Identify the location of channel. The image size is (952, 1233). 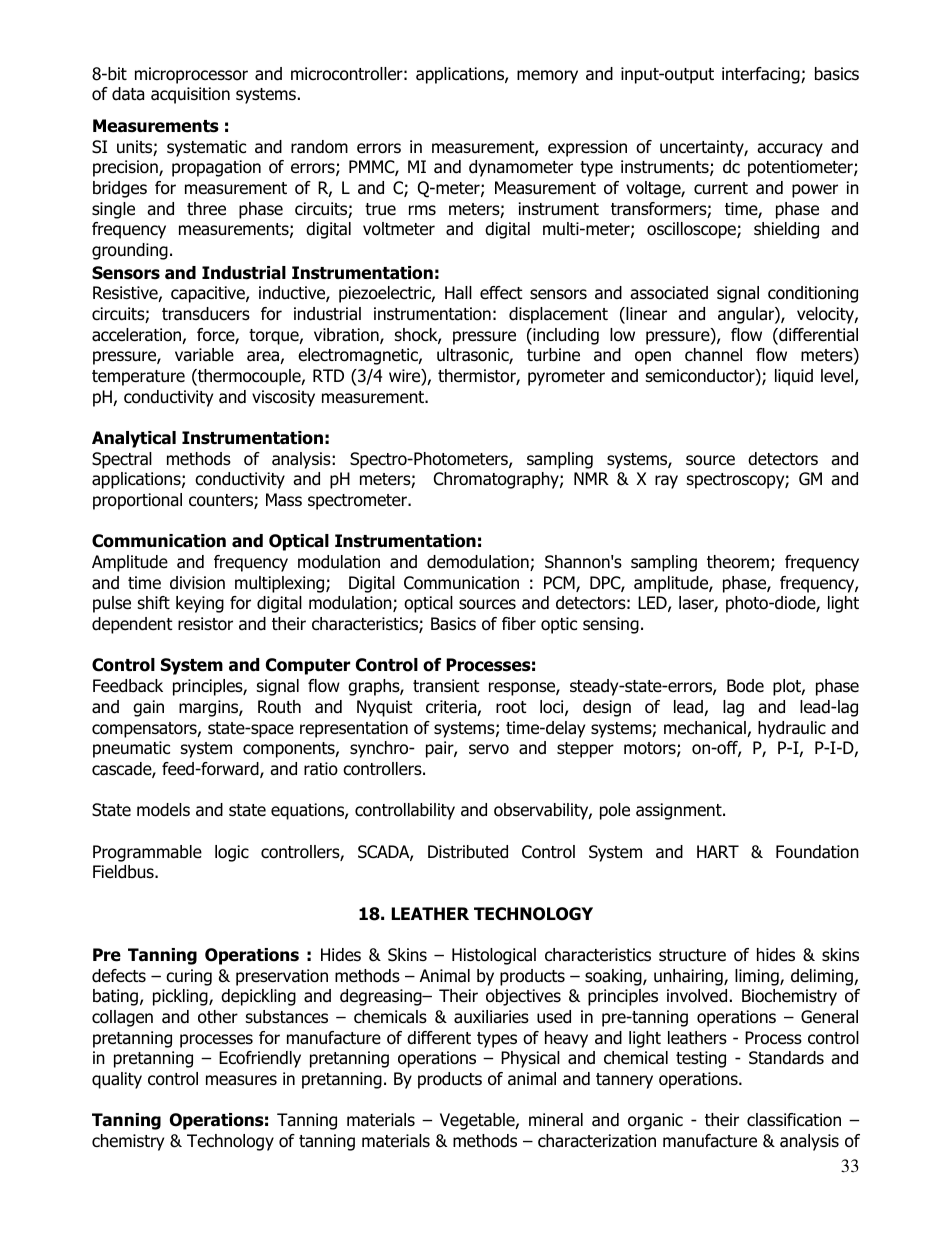
(713, 355).
